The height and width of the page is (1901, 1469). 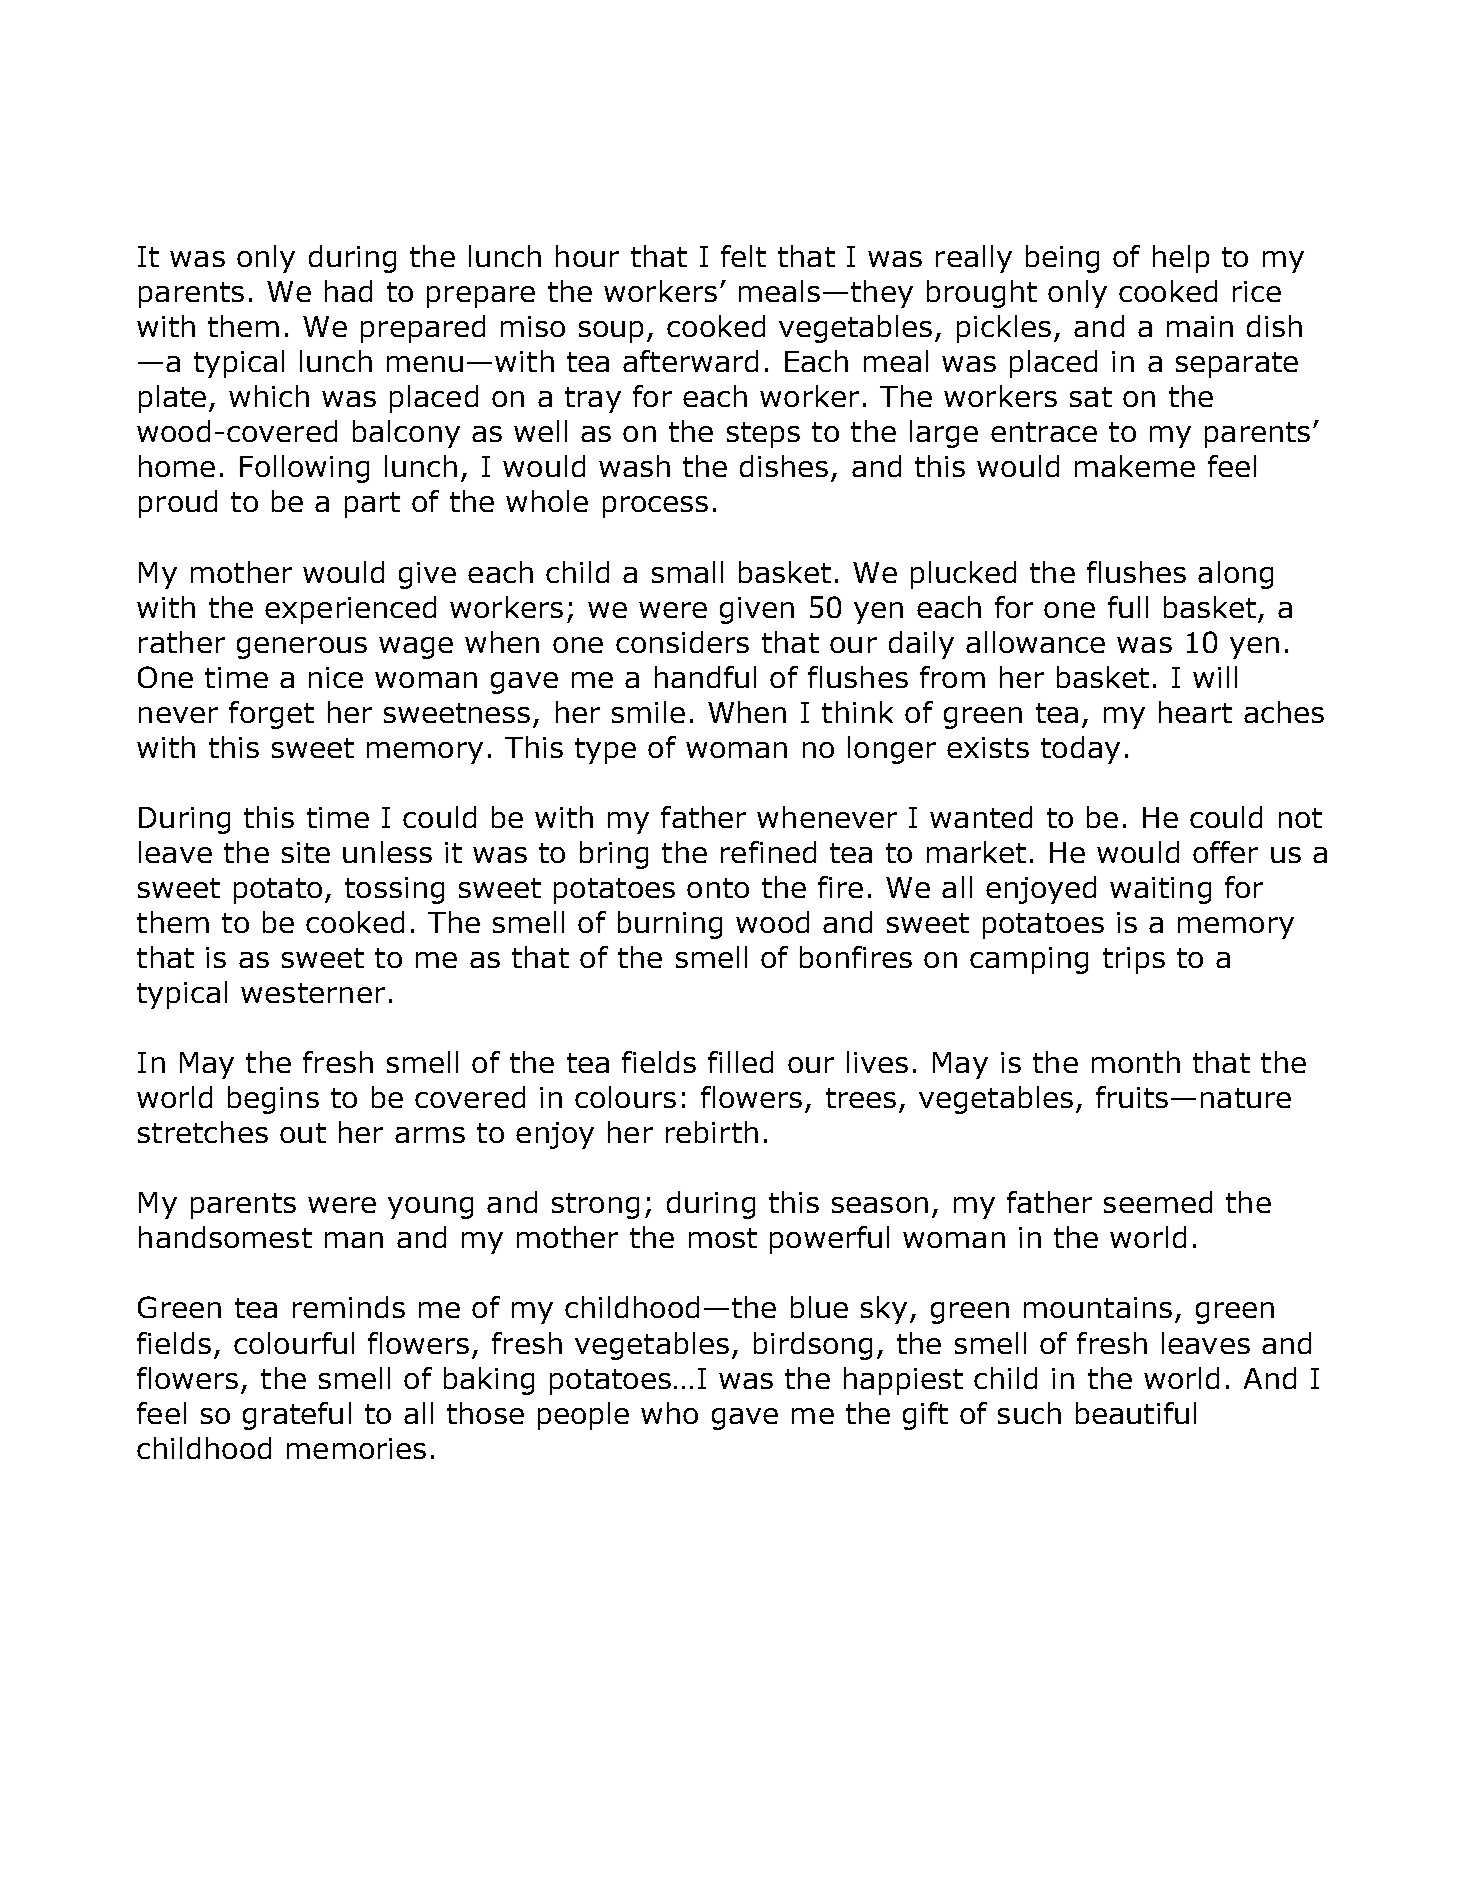 I want to click on offer, so click(x=1225, y=852).
